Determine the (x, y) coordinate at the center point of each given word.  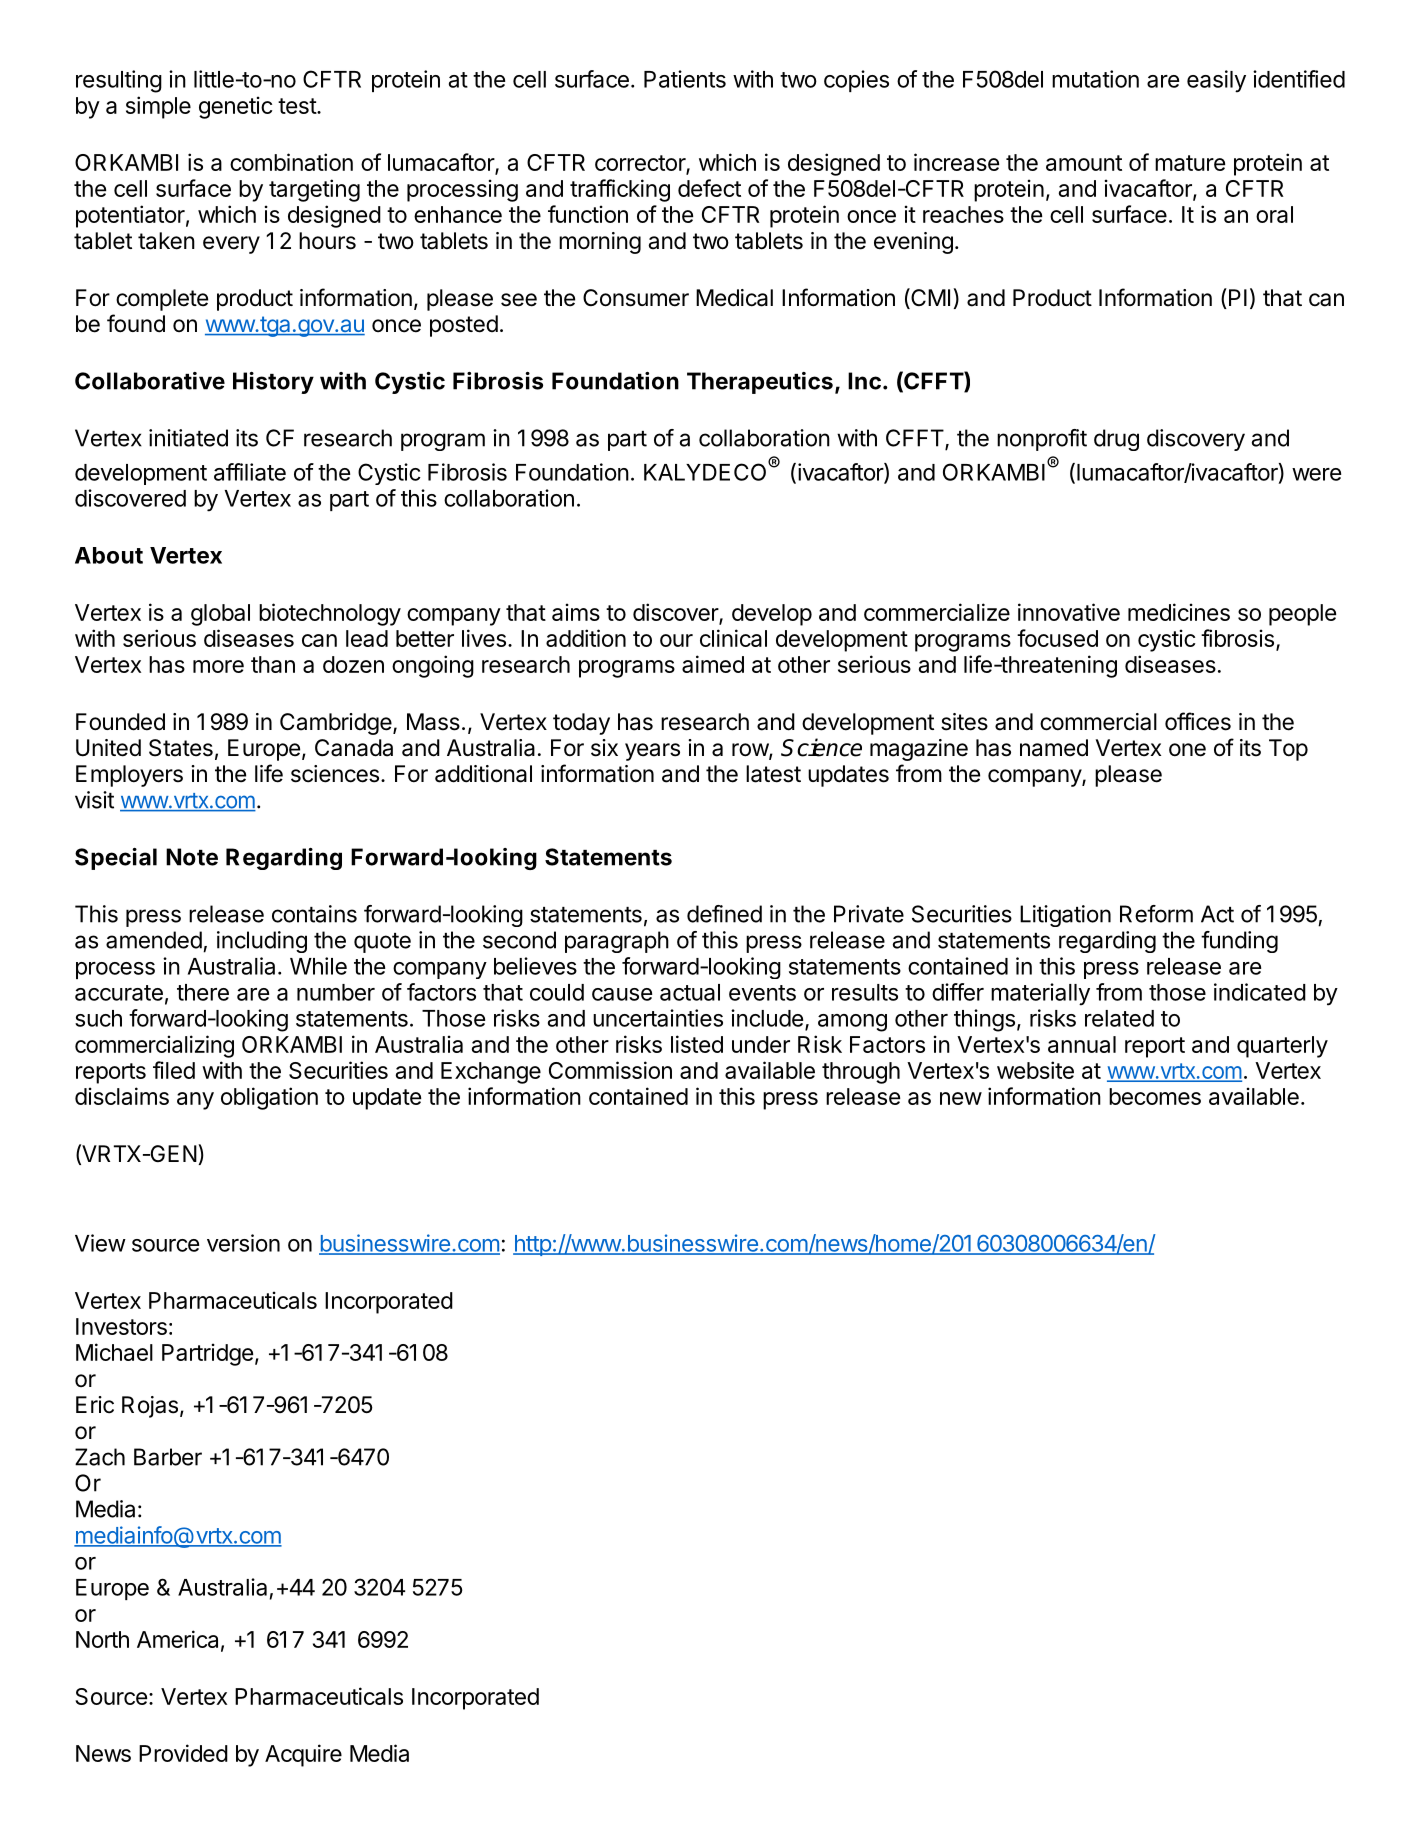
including (262, 942)
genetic (235, 107)
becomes (1155, 1096)
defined (724, 914)
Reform (1156, 914)
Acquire (303, 1755)
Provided (183, 1753)
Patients (685, 79)
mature (1190, 163)
